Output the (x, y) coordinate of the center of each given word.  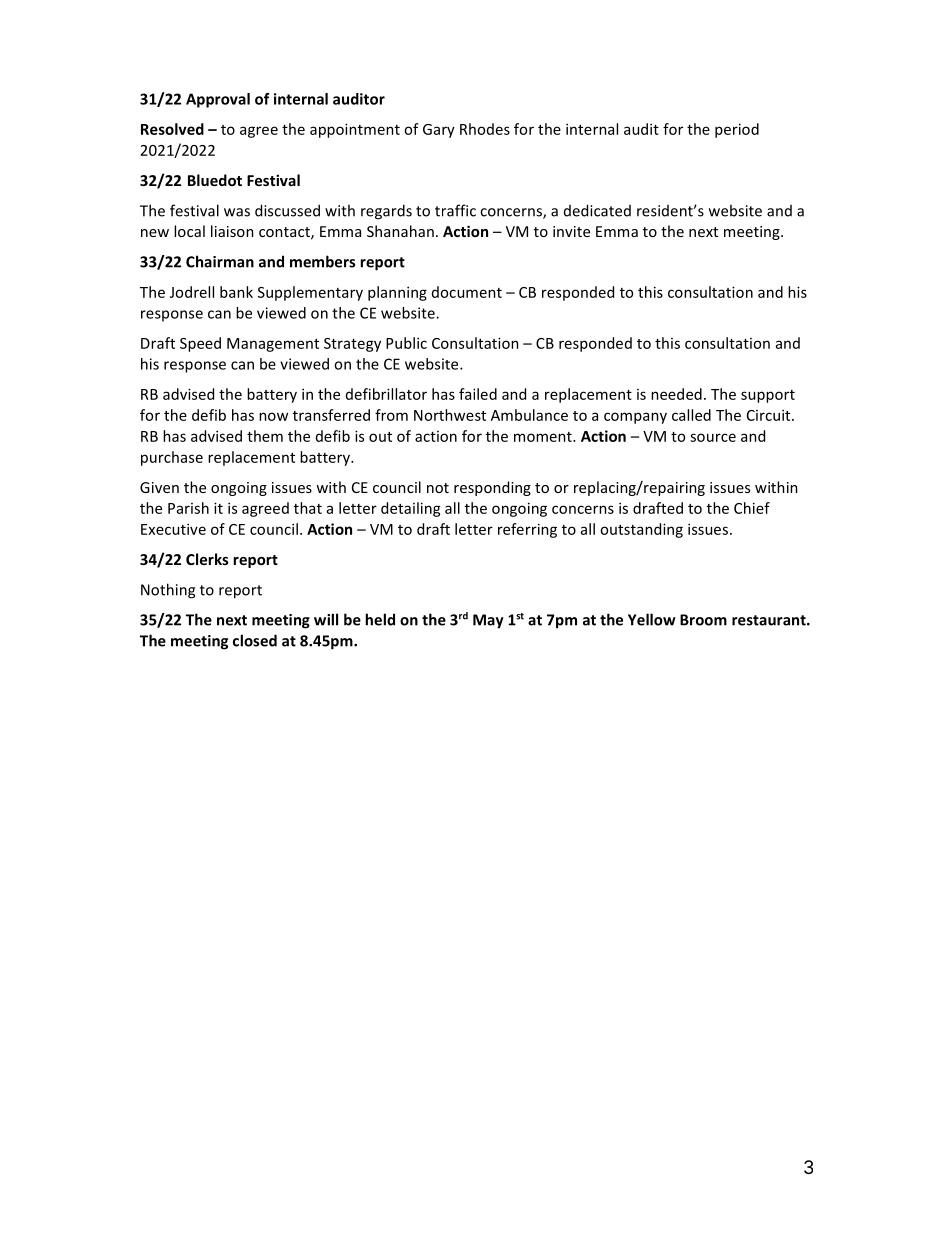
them (265, 436)
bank (236, 292)
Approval (218, 100)
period (737, 130)
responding (492, 488)
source (713, 437)
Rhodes (485, 129)
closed (255, 640)
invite (571, 231)
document (467, 292)
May (488, 621)
